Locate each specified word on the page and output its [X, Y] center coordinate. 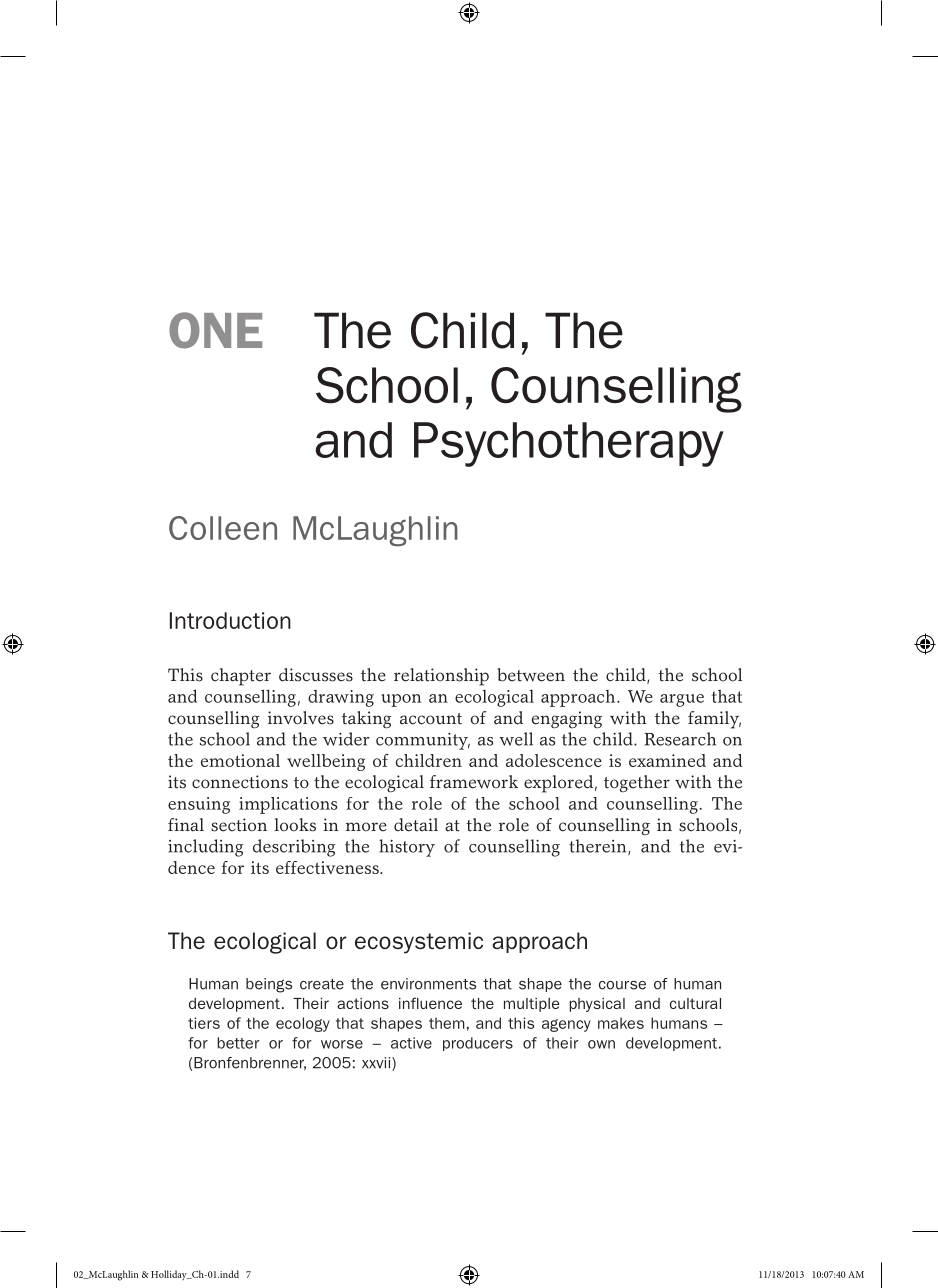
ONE [215, 330]
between [531, 675]
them [447, 1023]
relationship [441, 677]
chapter [241, 677]
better [238, 1043]
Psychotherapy [569, 444]
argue [682, 700]
